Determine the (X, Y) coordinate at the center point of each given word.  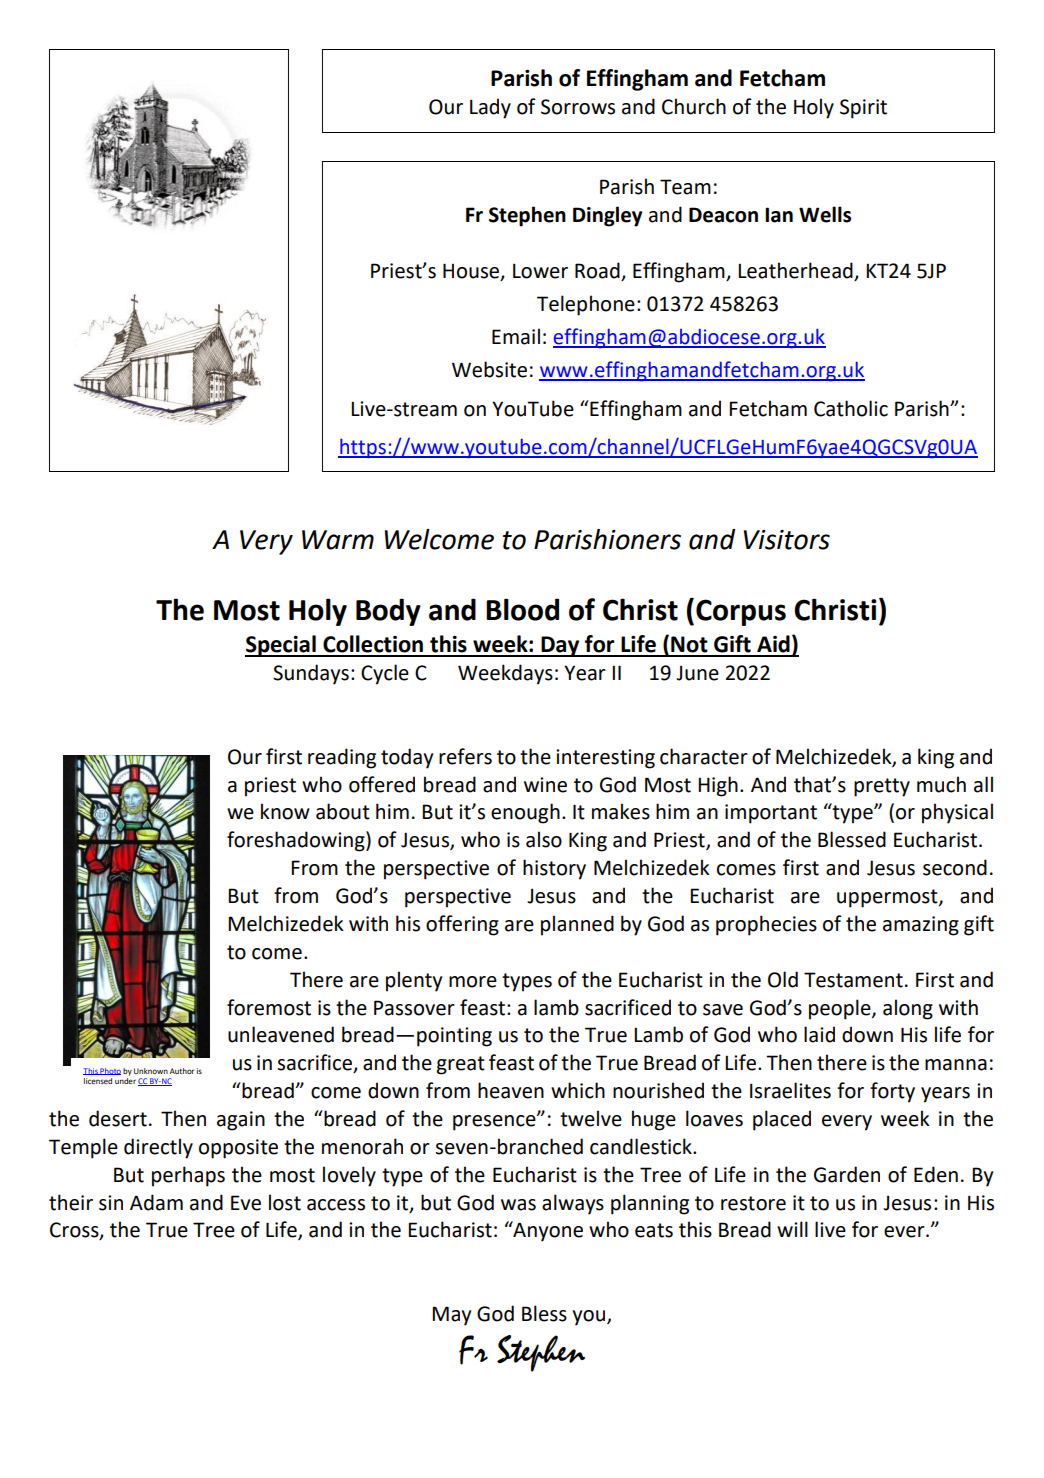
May (451, 1316)
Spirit (863, 109)
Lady (490, 108)
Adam (156, 1202)
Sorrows (578, 107)
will (792, 1229)
